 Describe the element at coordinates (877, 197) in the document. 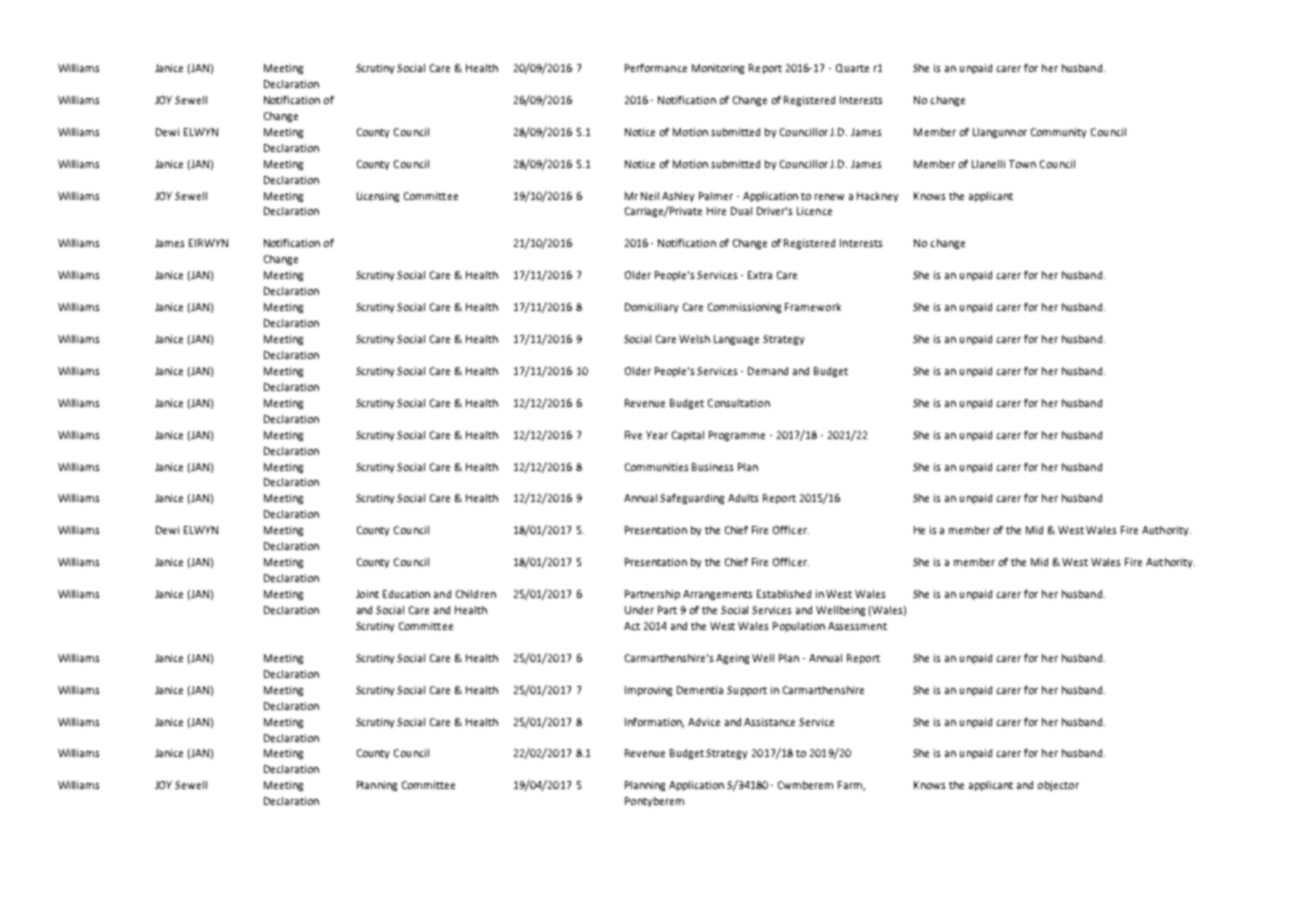

I see `Hackney` at that location.
